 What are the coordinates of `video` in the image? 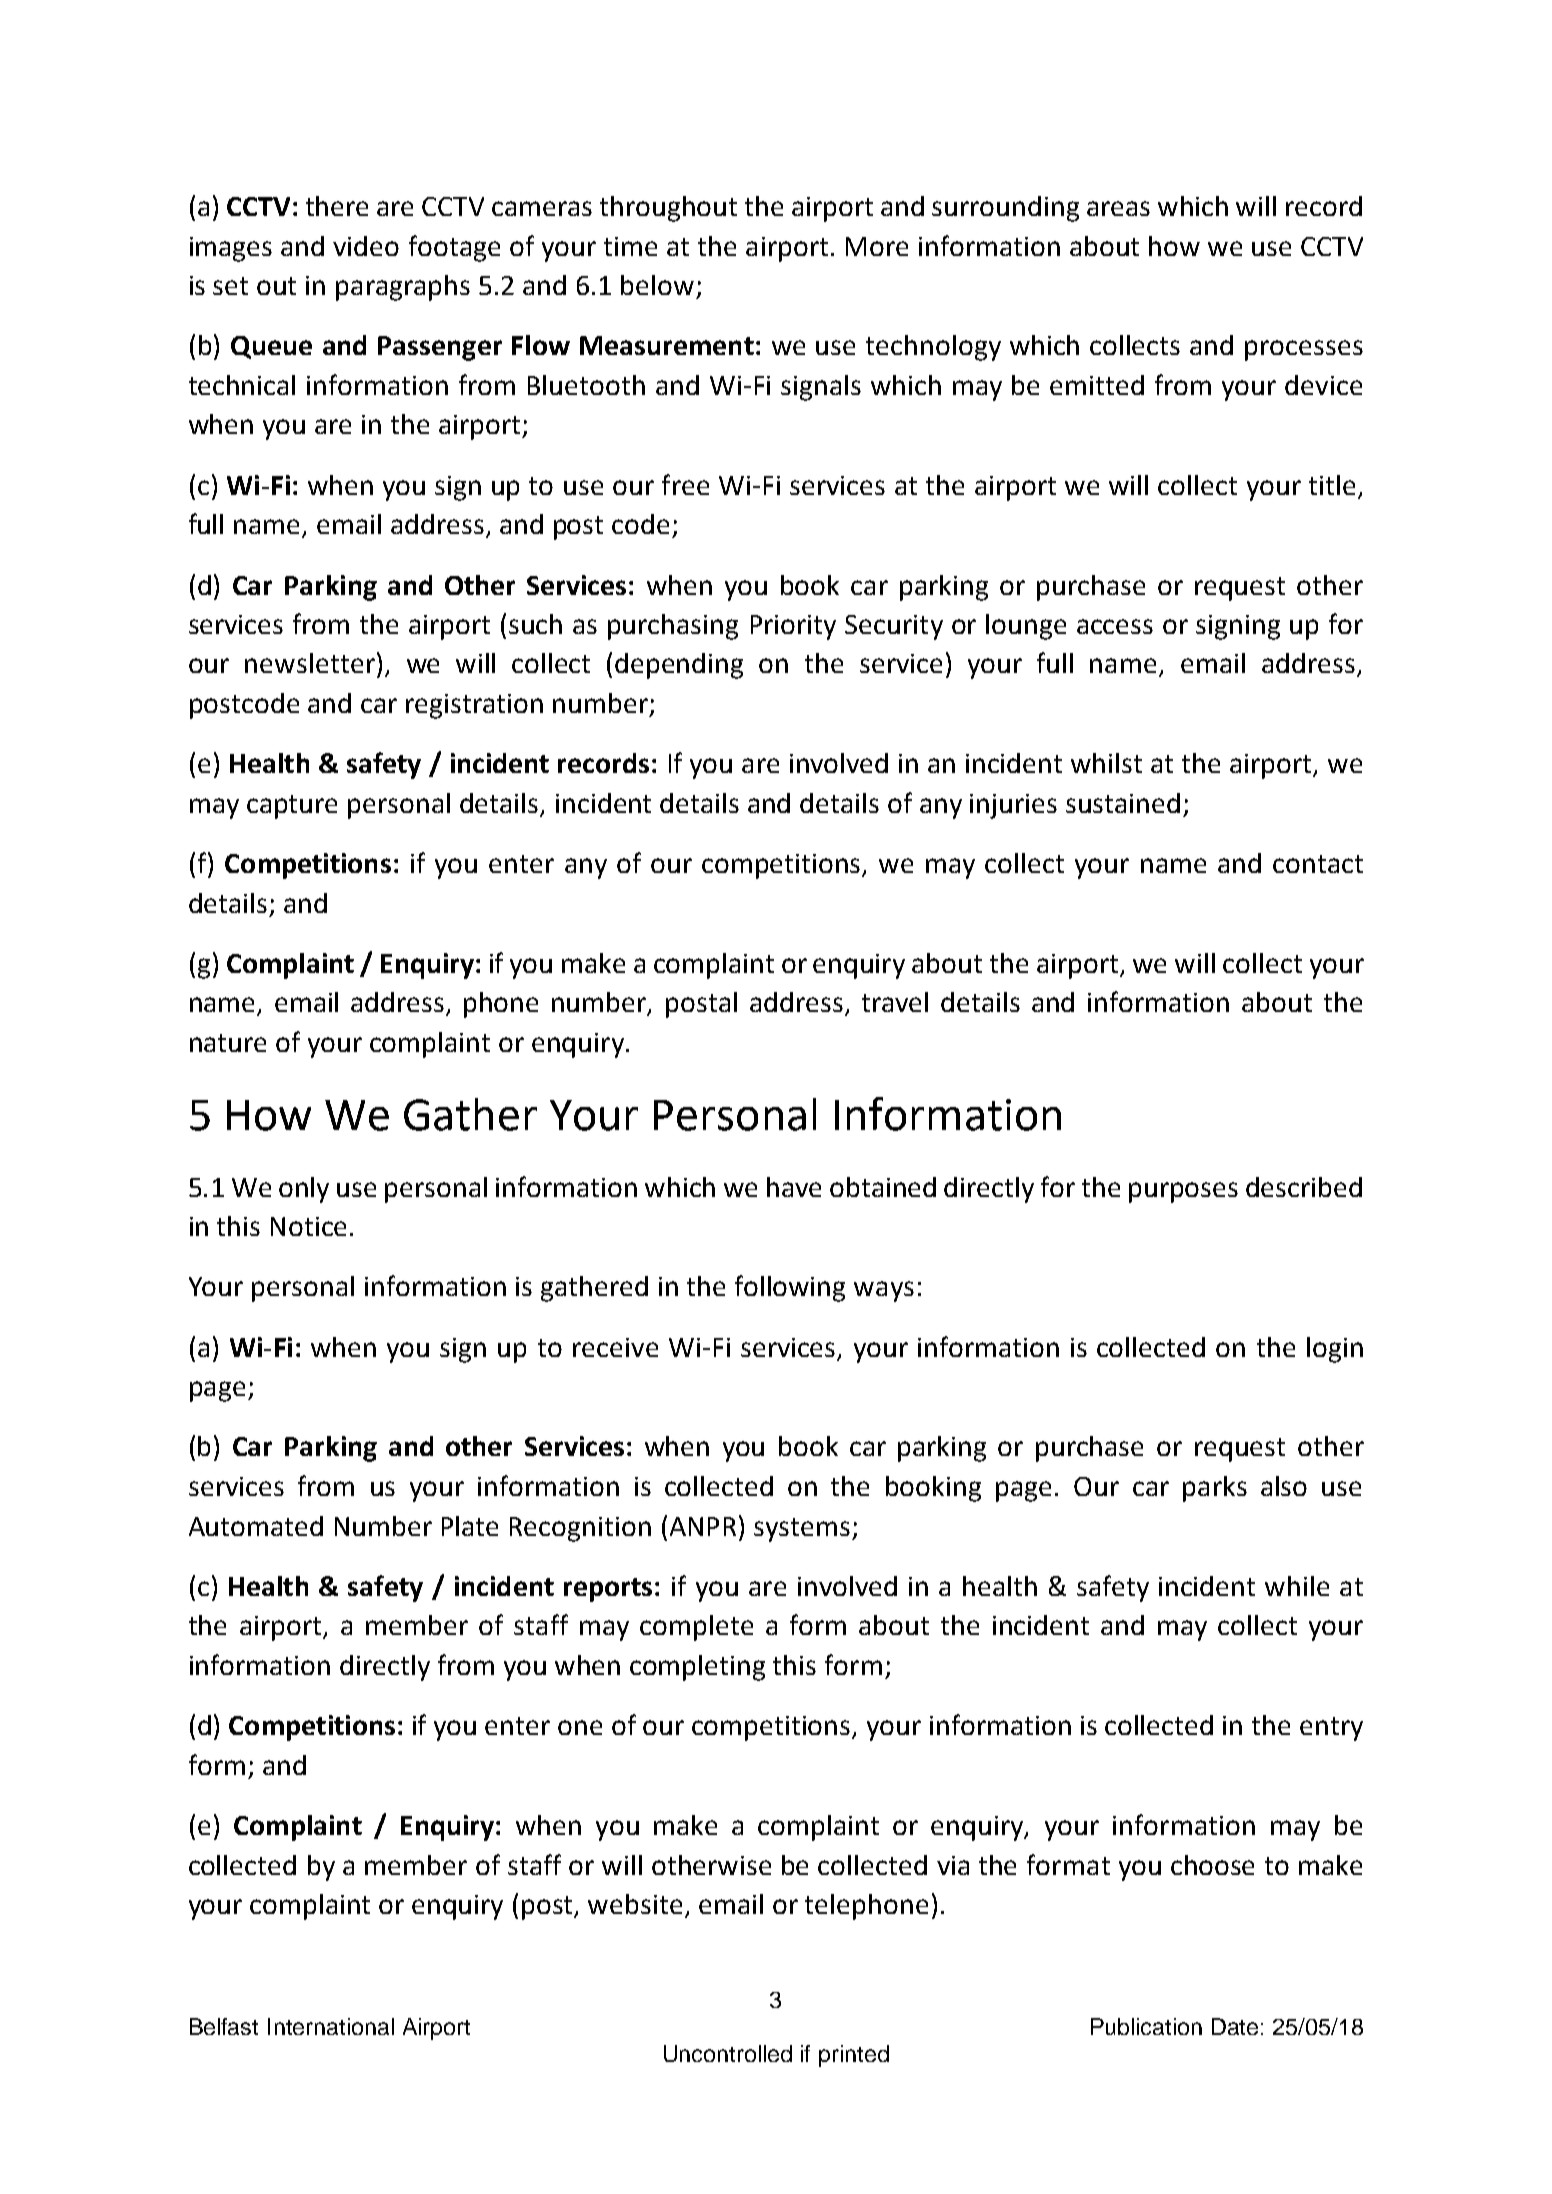 It's located at (366, 246).
